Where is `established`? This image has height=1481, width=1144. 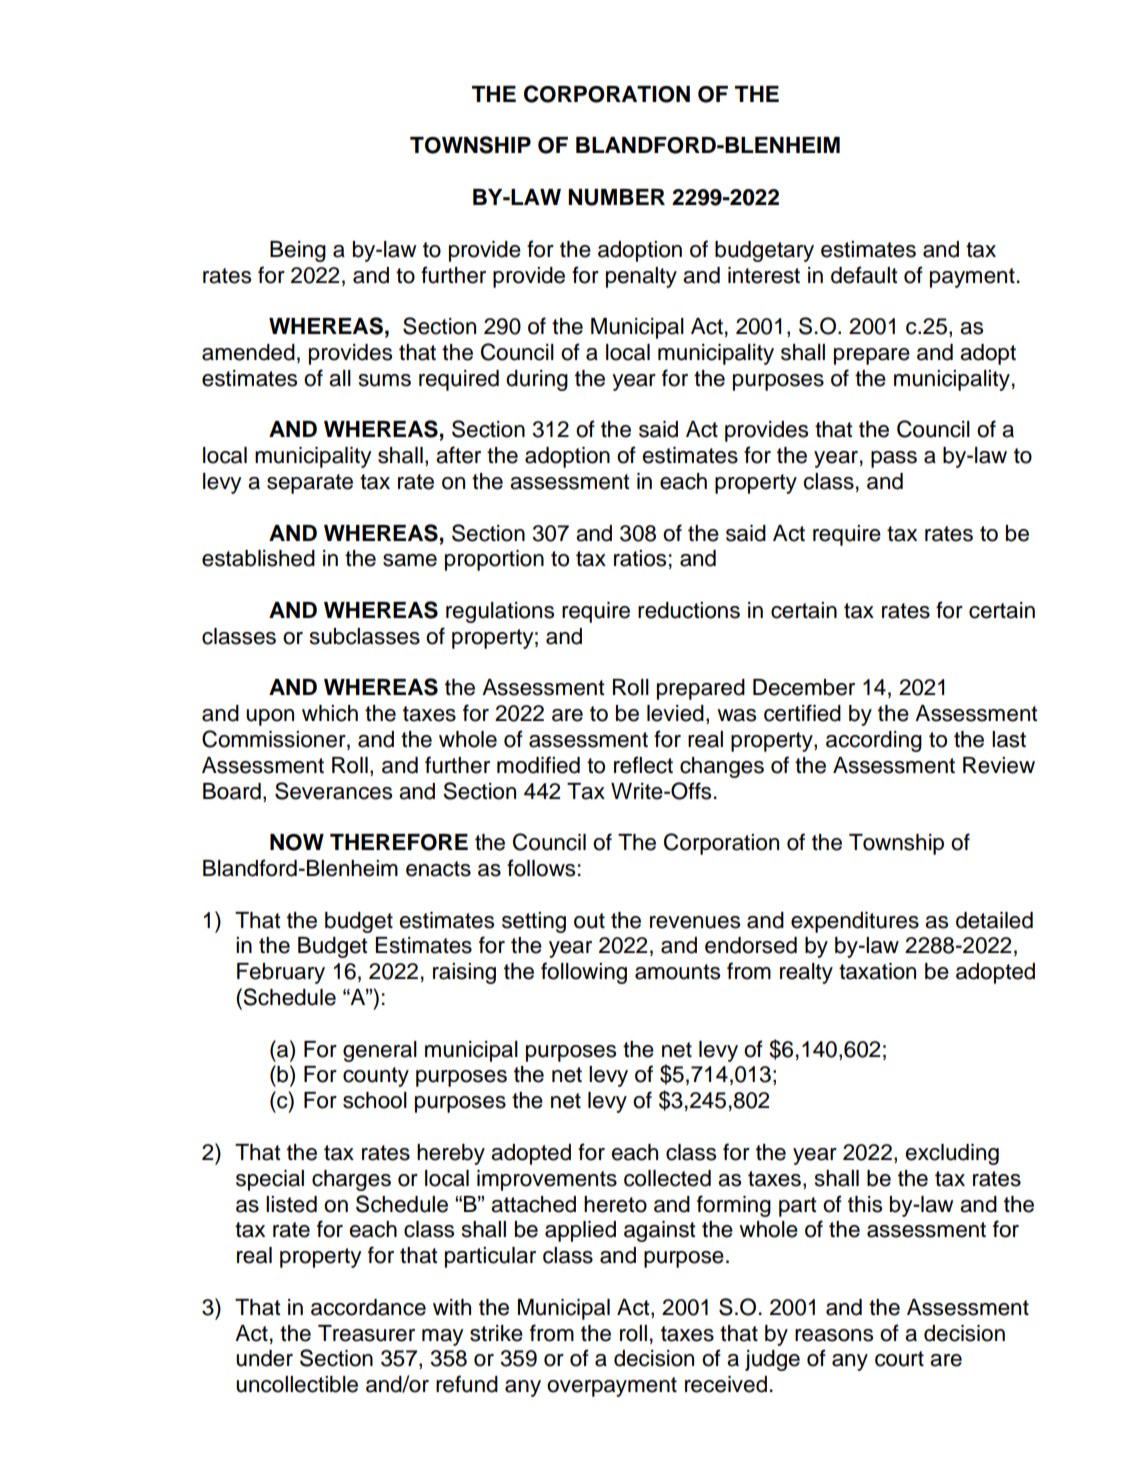
established is located at coordinates (258, 558).
